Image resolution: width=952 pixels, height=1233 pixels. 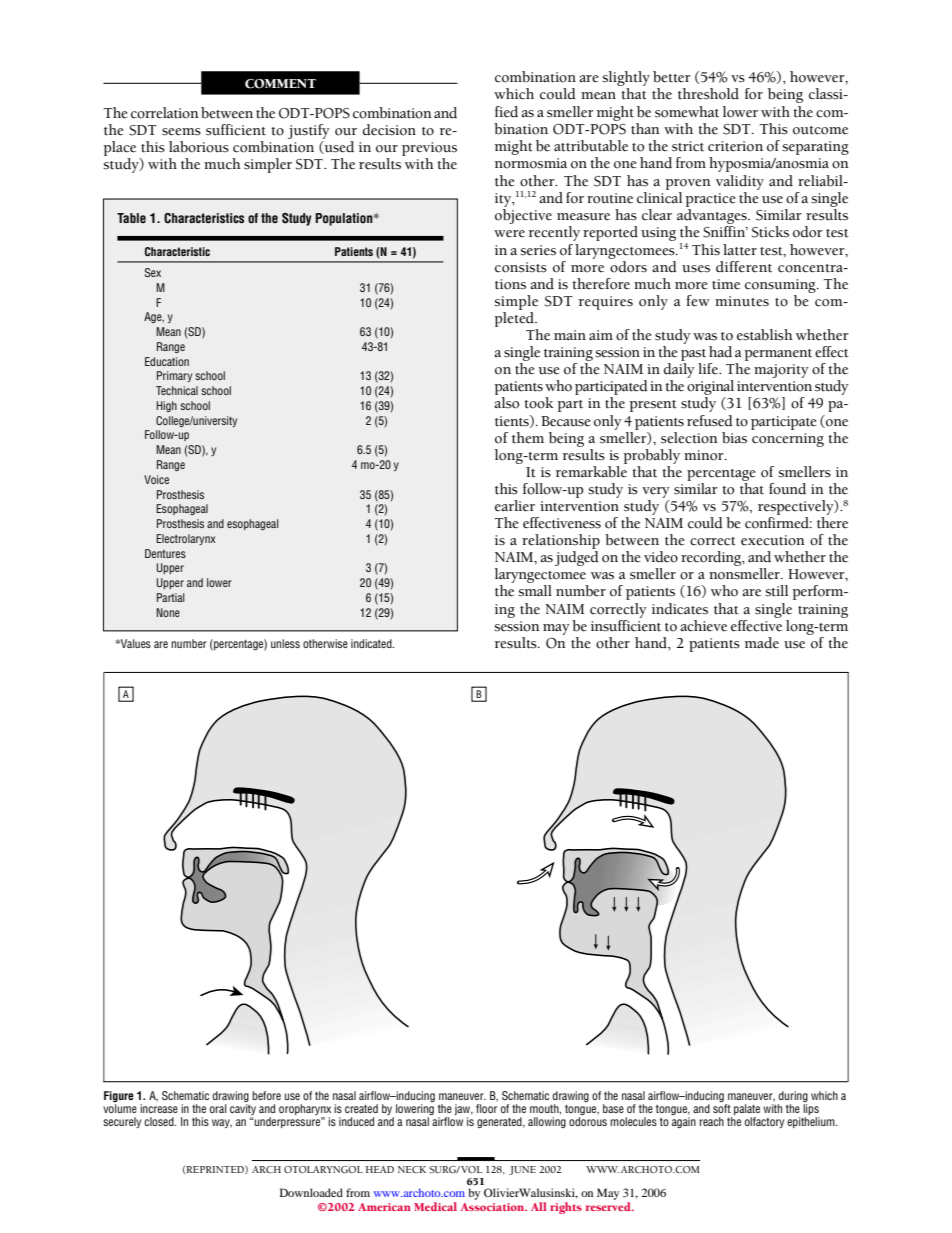 What do you see at coordinates (222, 1123) in the page?
I see `way` at bounding box center [222, 1123].
